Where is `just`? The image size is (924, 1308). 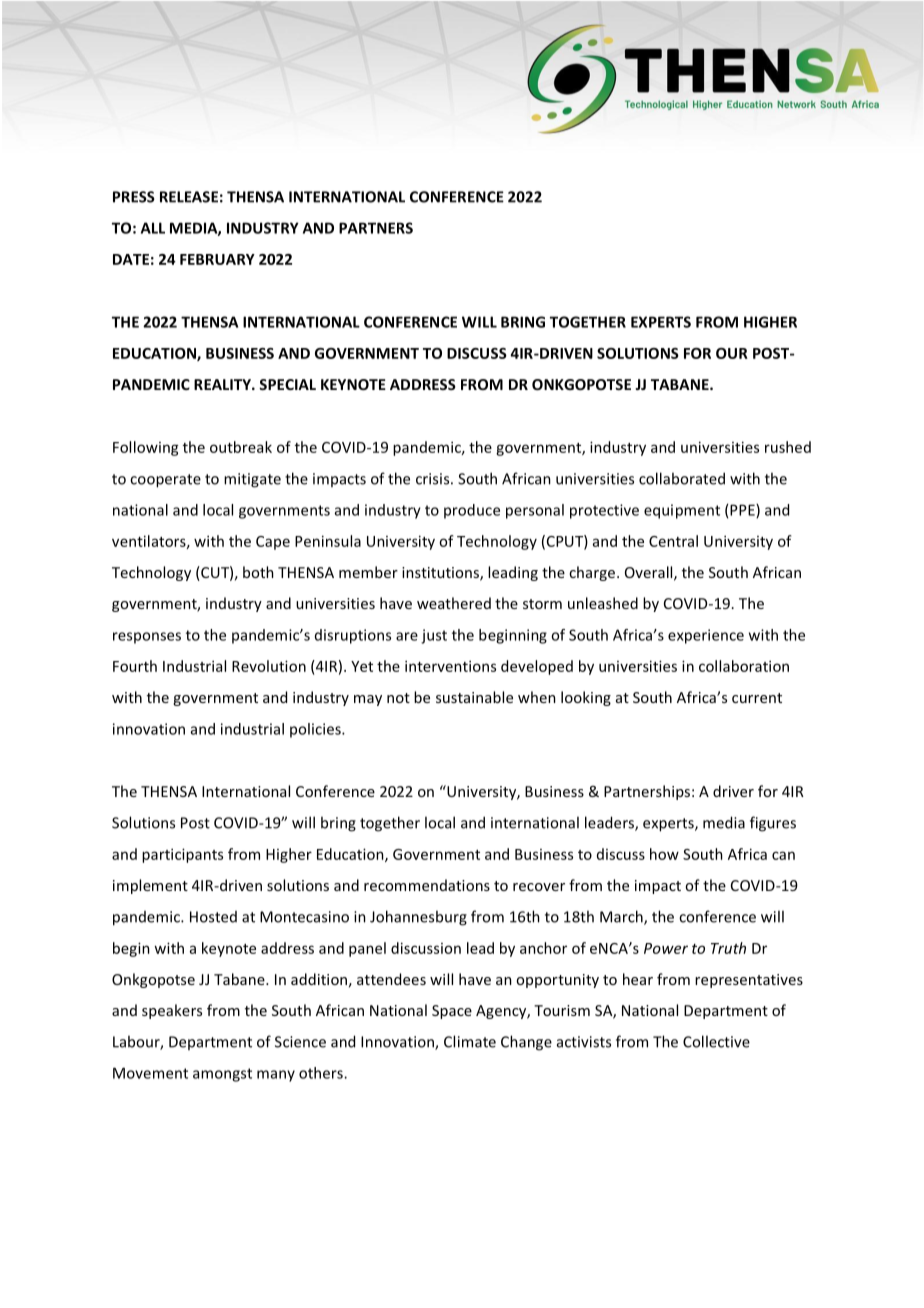
just is located at coordinates (434, 636).
